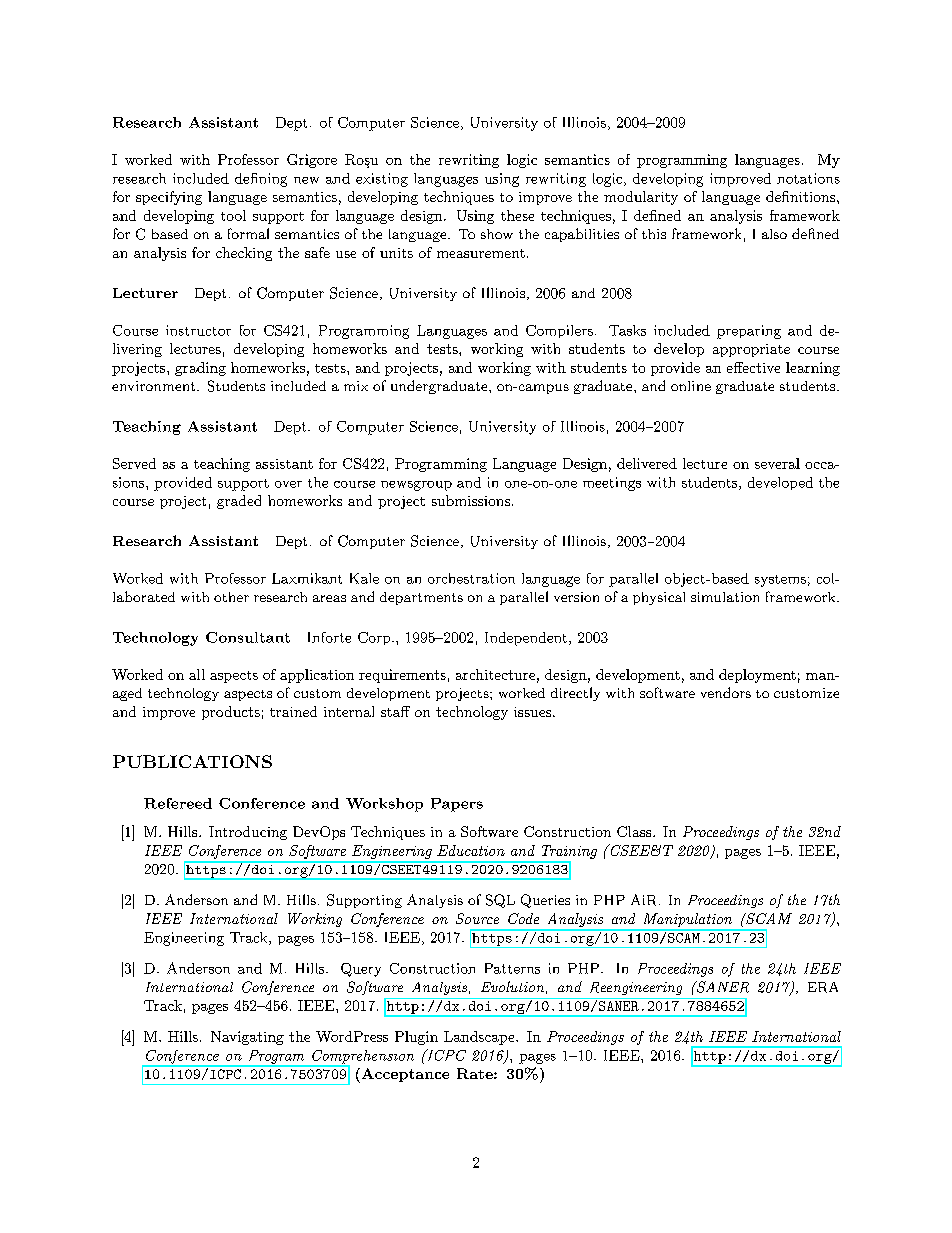  I want to click on vendors, so click(726, 692).
